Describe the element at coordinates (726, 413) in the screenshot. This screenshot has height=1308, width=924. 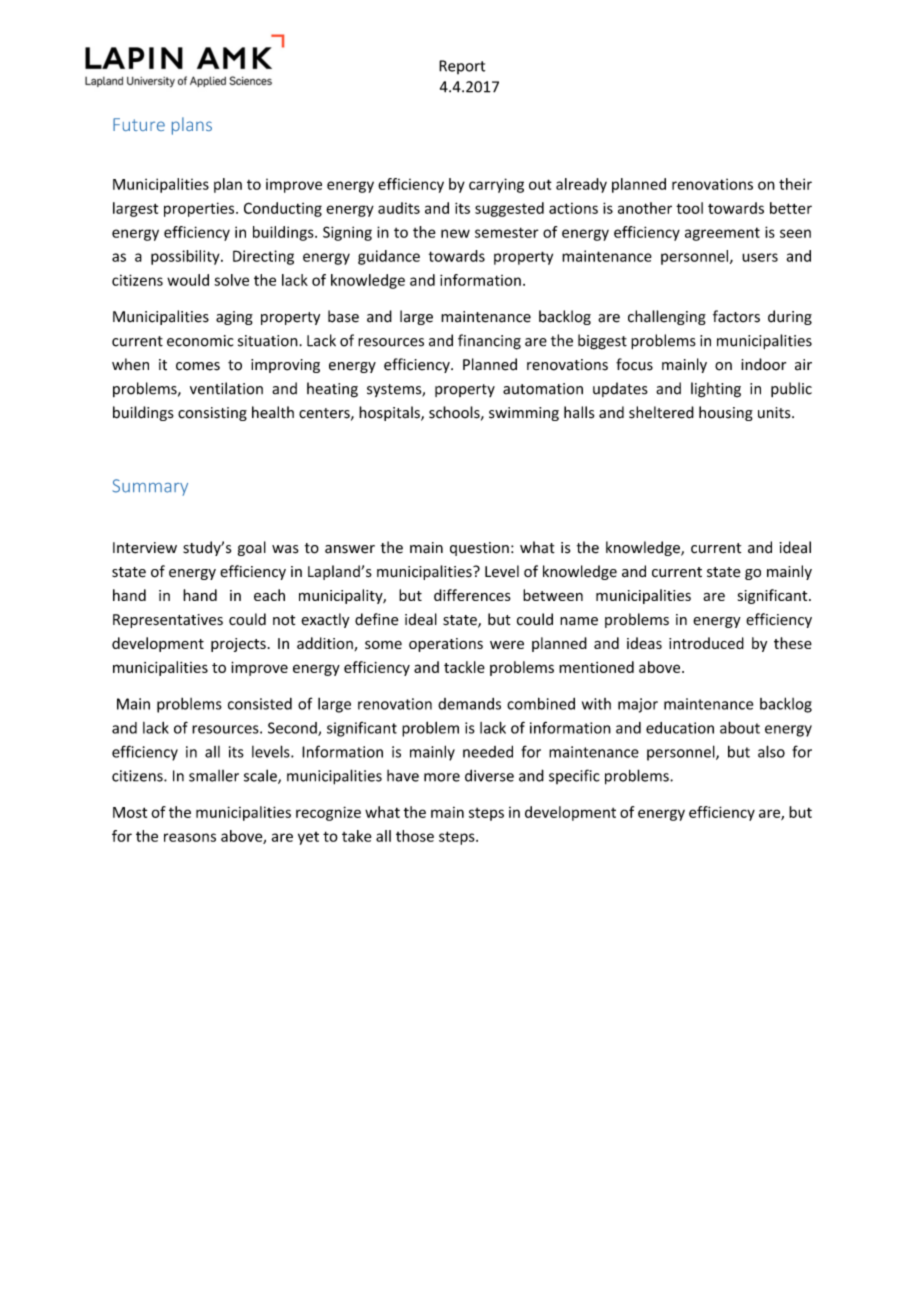
I see `housing` at that location.
